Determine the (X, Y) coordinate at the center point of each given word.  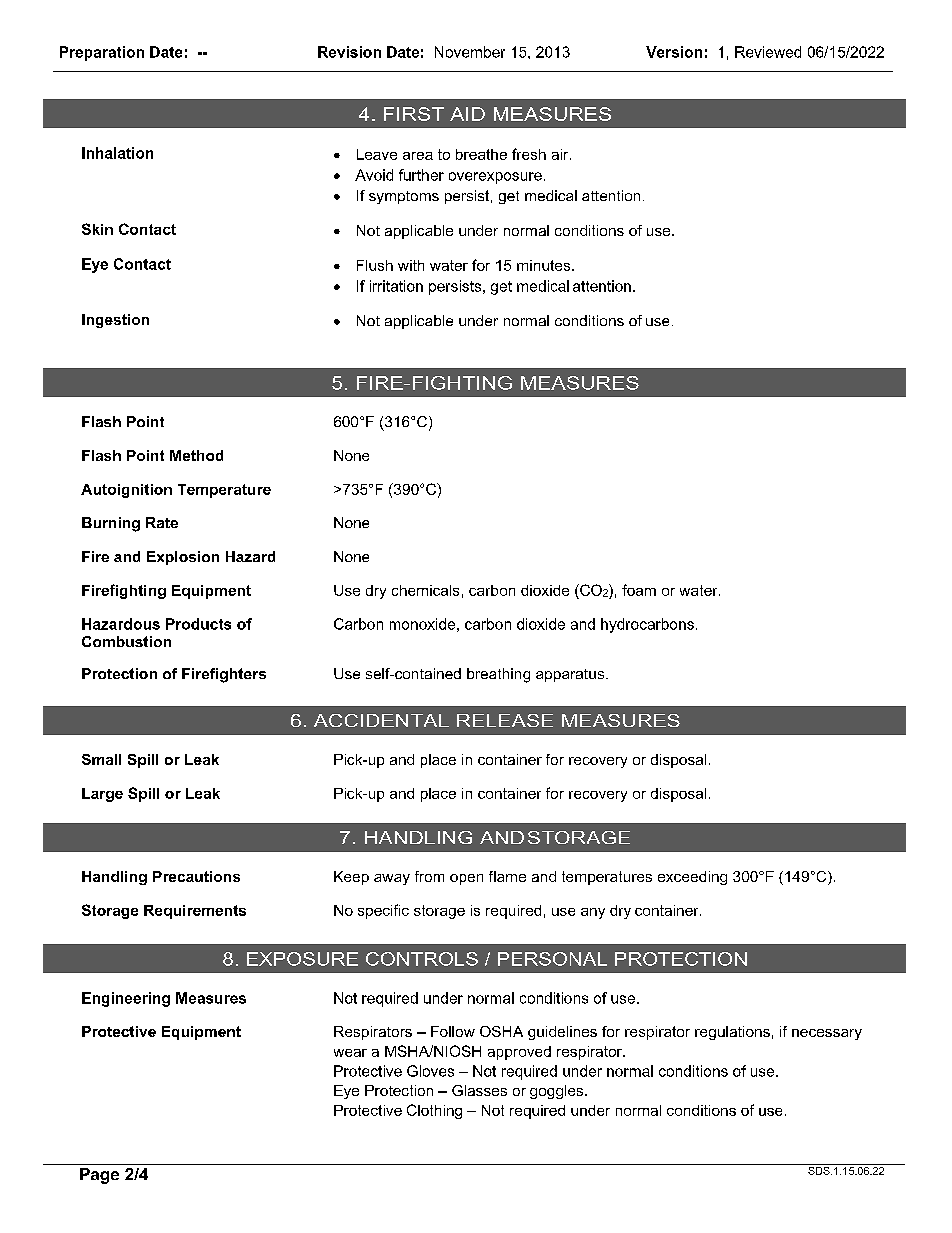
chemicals (425, 590)
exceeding (692, 878)
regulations (732, 1033)
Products (198, 624)
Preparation (102, 53)
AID (467, 114)
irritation (396, 286)
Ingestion (115, 321)
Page (99, 1176)
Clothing (434, 1111)
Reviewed (768, 52)
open (466, 879)
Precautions (196, 876)
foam (639, 590)
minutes (545, 265)
